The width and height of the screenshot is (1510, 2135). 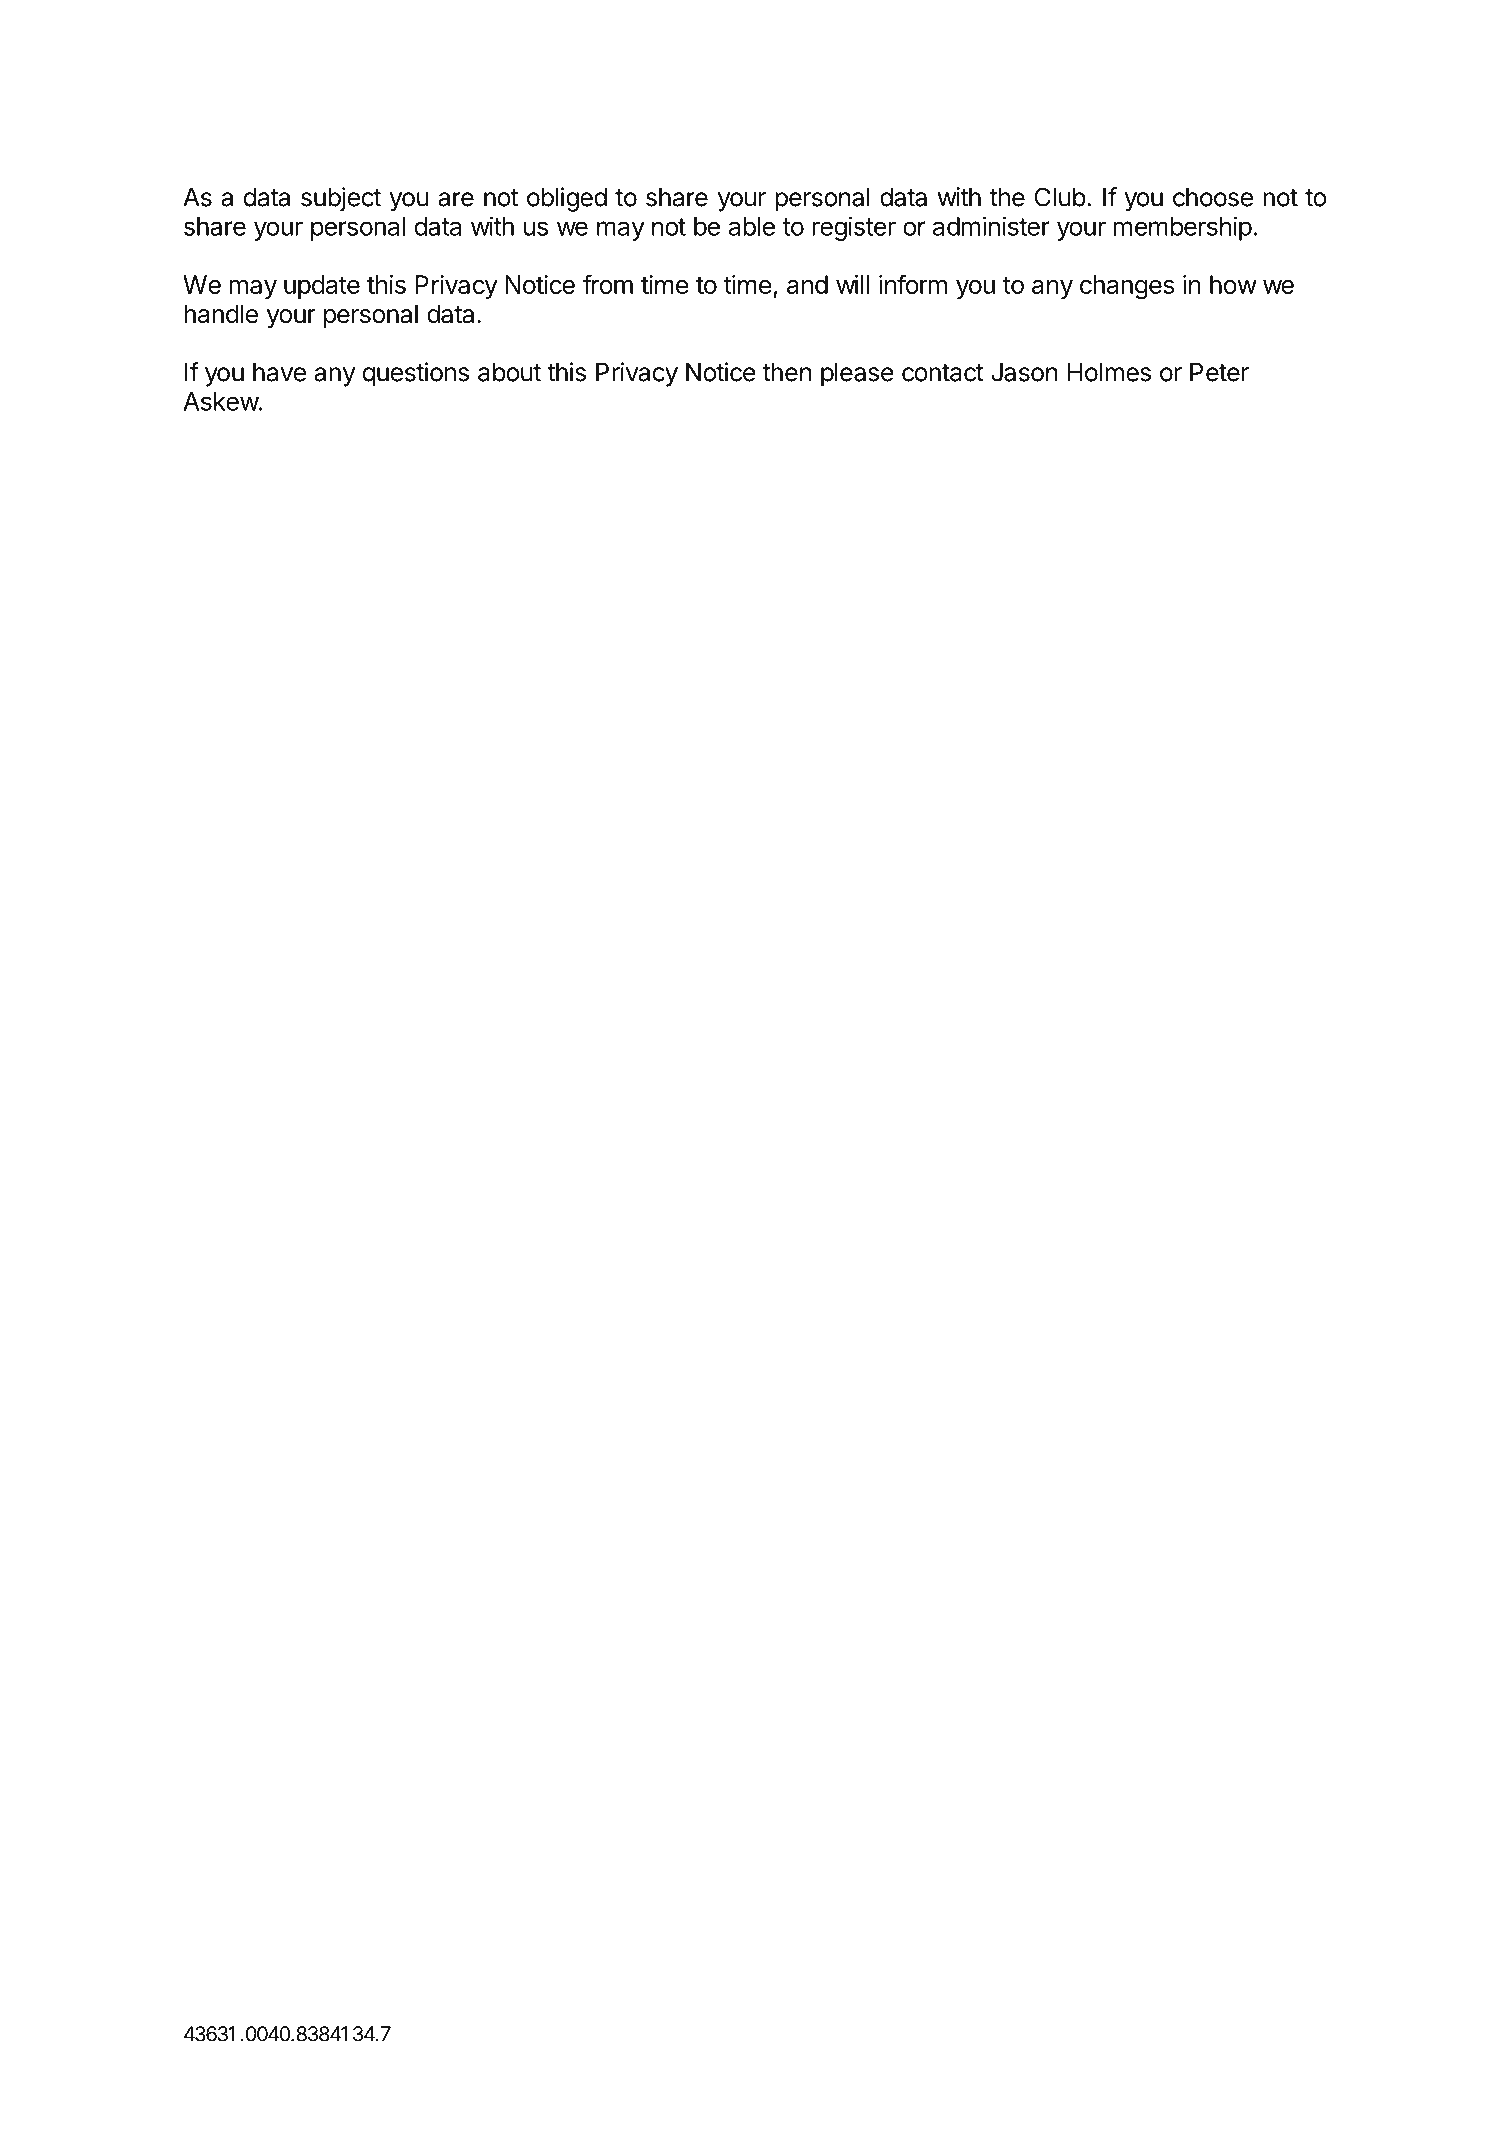 I want to click on update, so click(x=322, y=287).
